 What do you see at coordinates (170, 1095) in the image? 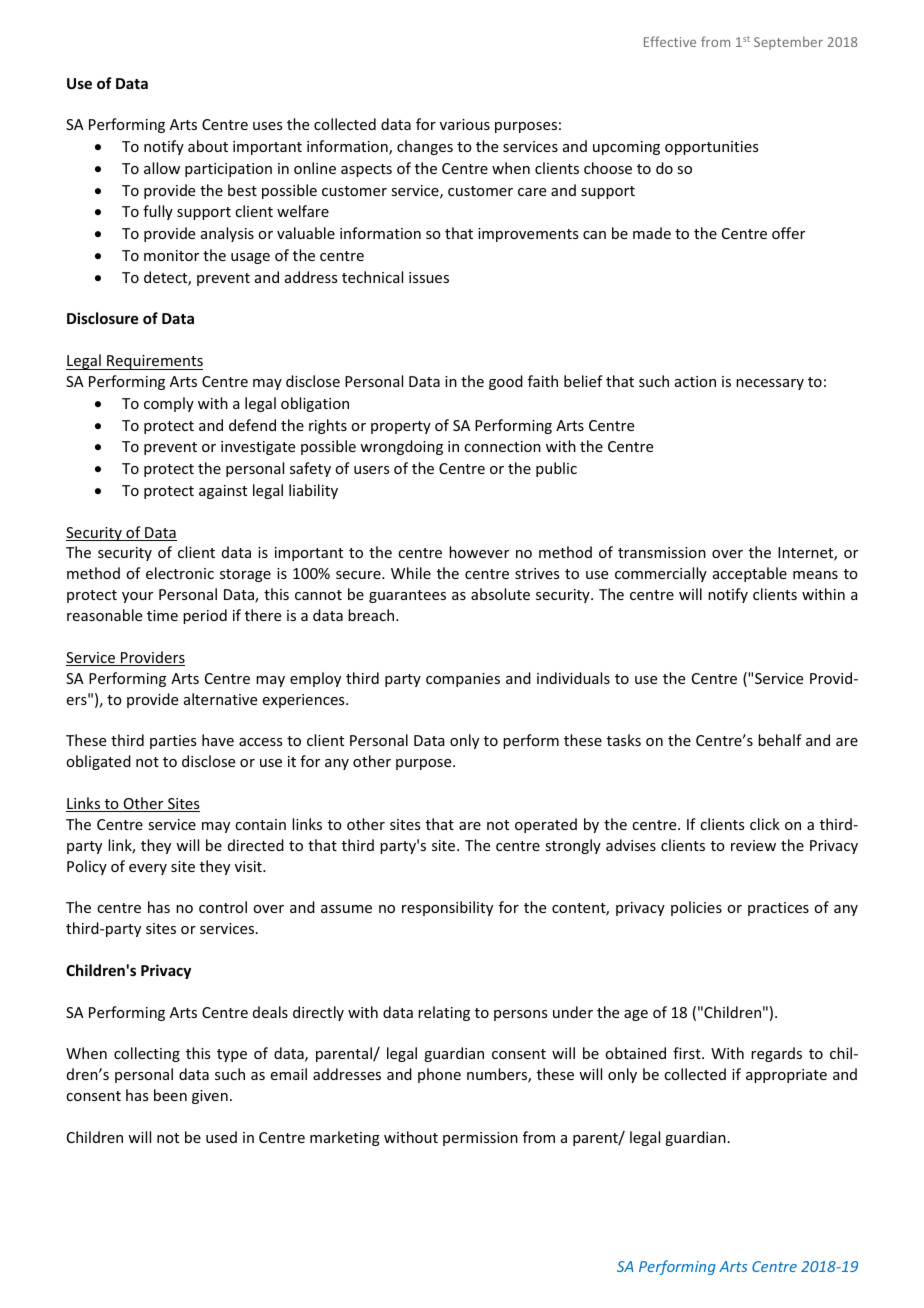
I see `been` at bounding box center [170, 1095].
